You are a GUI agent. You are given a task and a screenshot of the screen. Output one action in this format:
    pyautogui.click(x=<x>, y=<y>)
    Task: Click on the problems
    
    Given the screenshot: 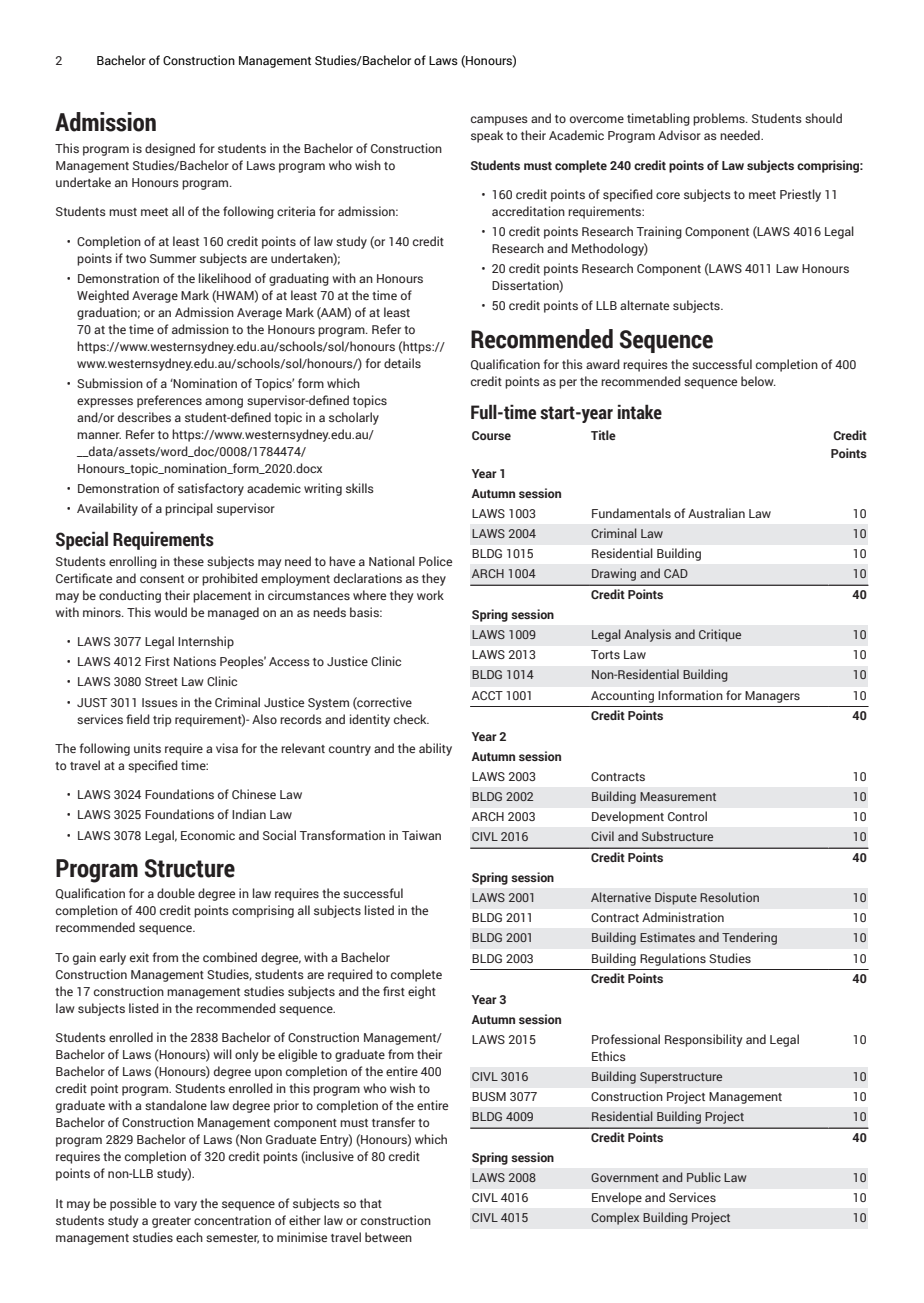 What is the action you would take?
    pyautogui.click(x=720, y=119)
